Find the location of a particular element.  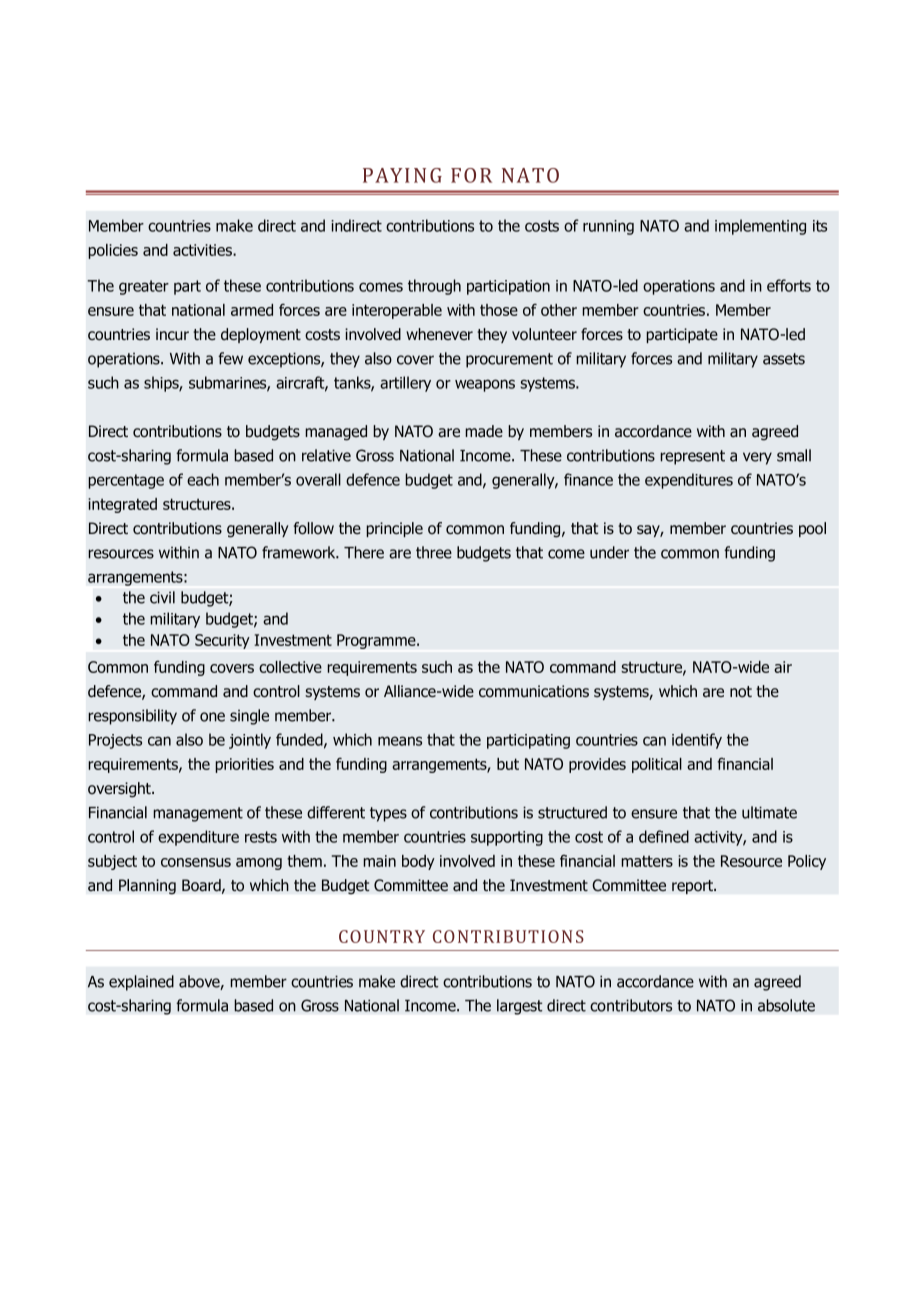

few is located at coordinates (230, 358).
